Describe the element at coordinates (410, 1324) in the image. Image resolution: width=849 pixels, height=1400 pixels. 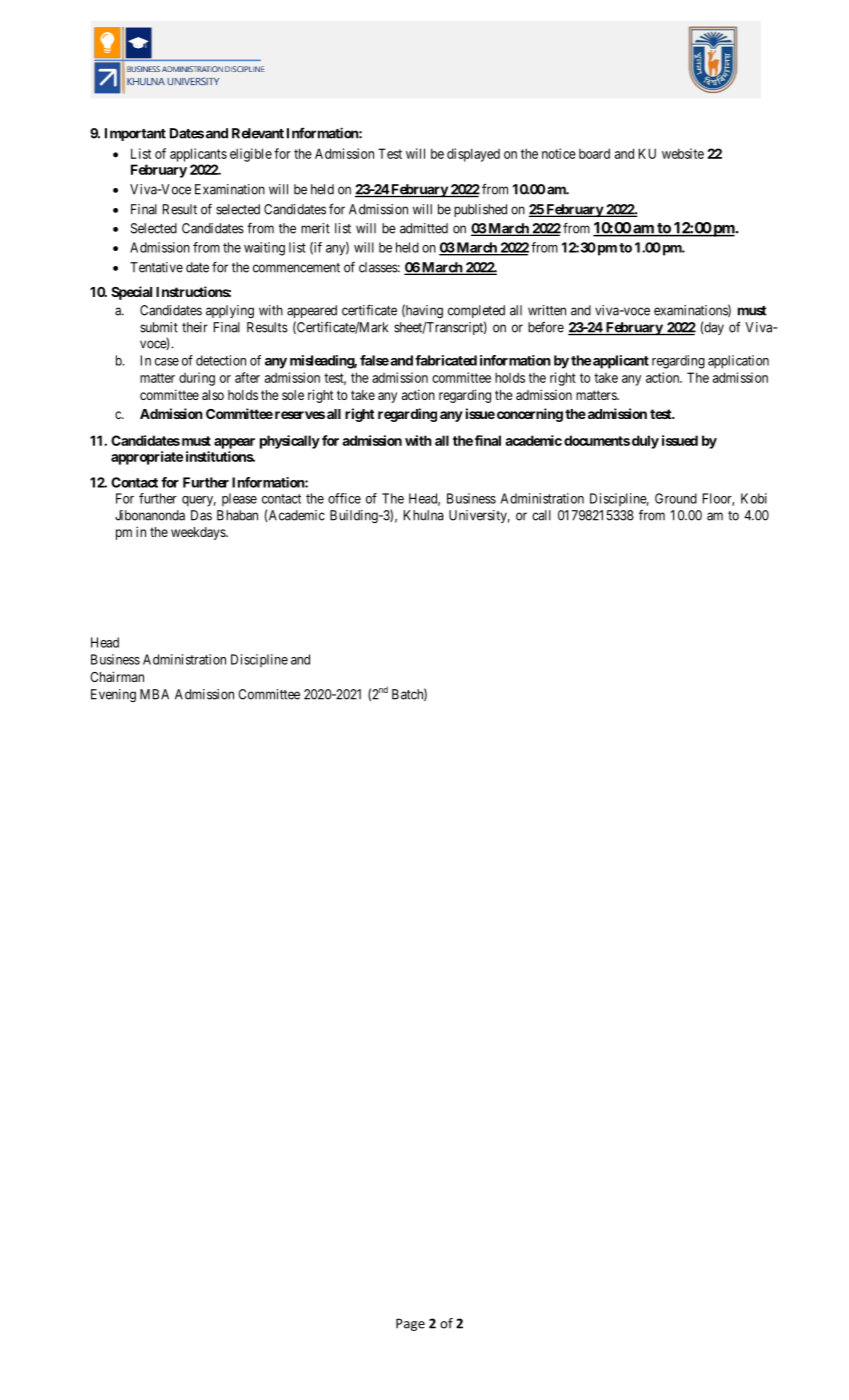
I see `Page` at that location.
